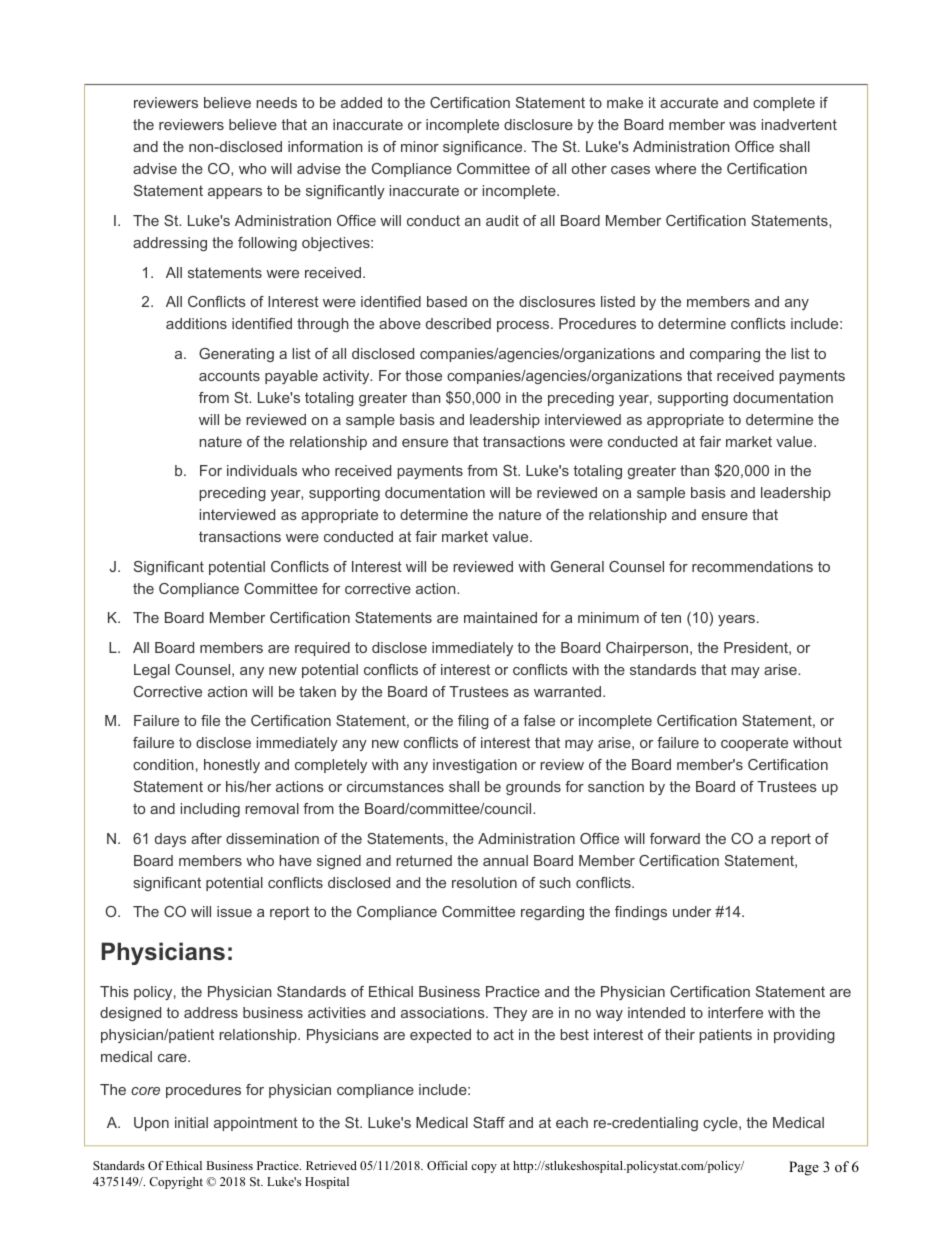 Image resolution: width=952 pixels, height=1233 pixels. What do you see at coordinates (692, 911) in the document?
I see `under` at bounding box center [692, 911].
